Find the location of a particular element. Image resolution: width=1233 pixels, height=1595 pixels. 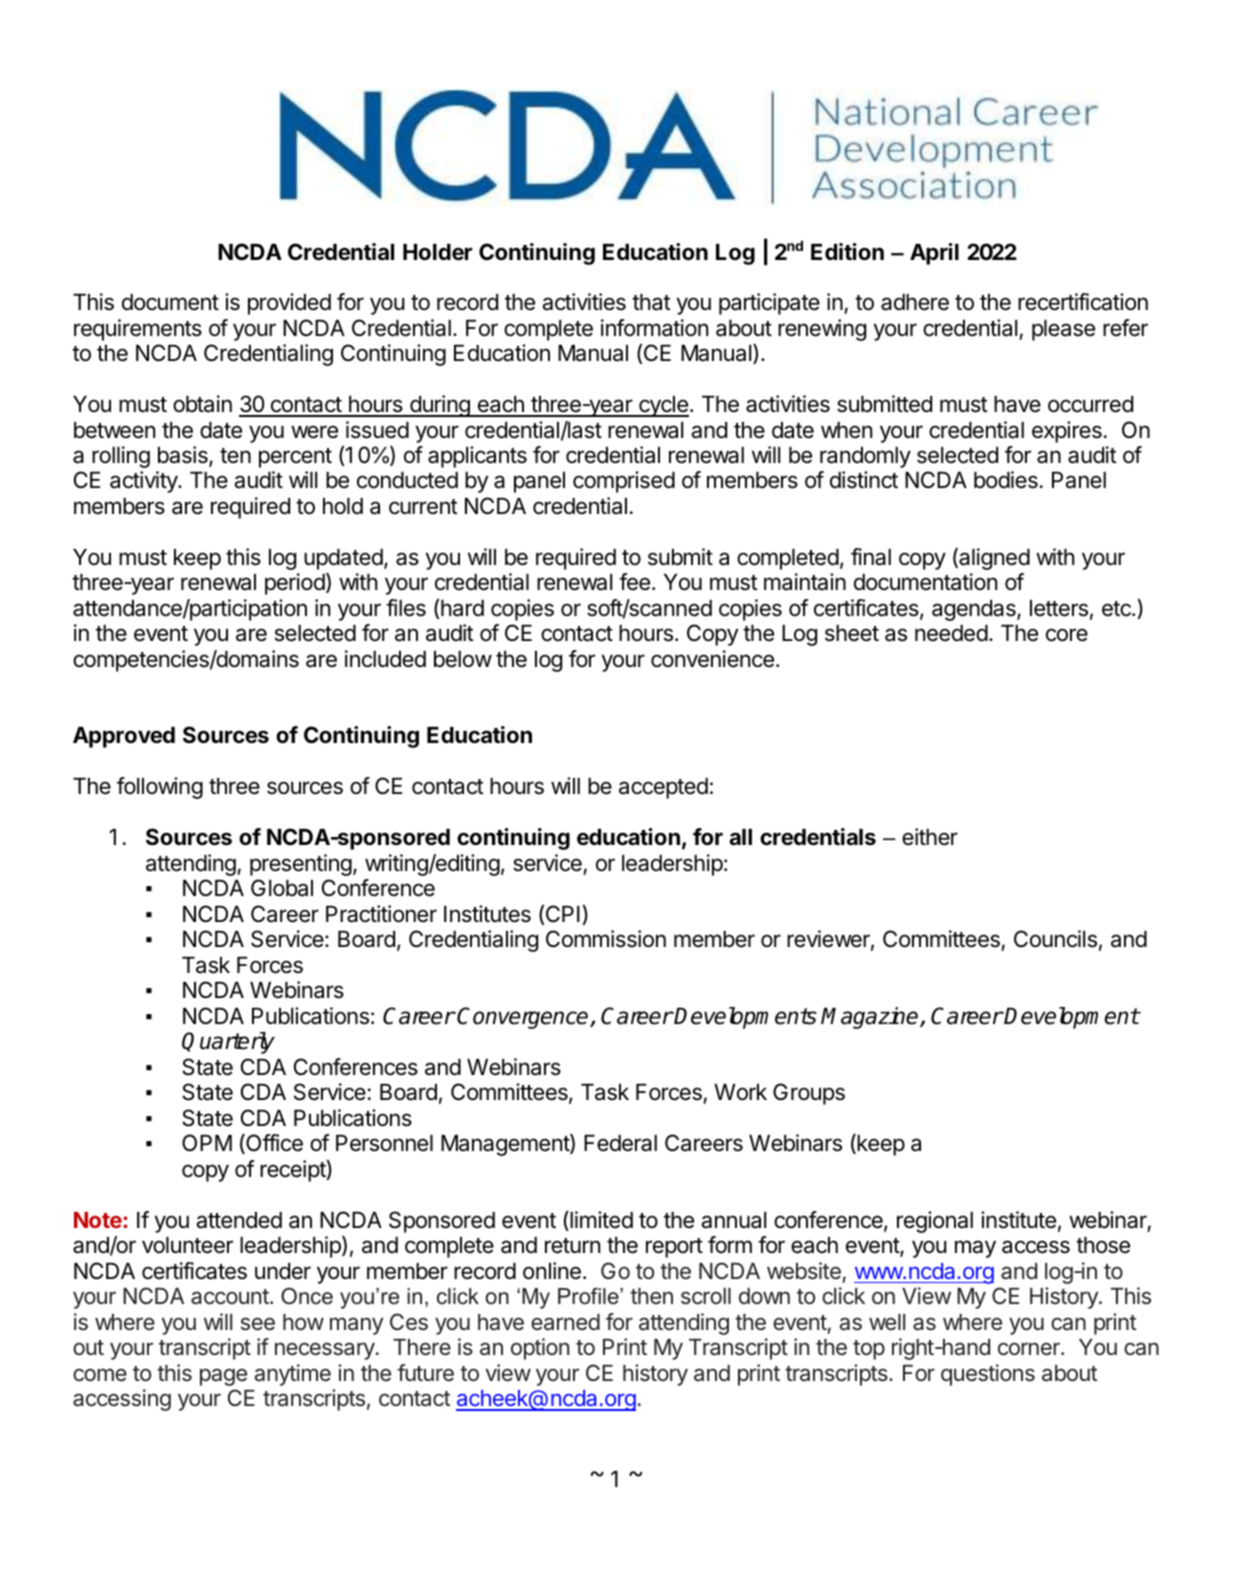

see is located at coordinates (258, 1324).
